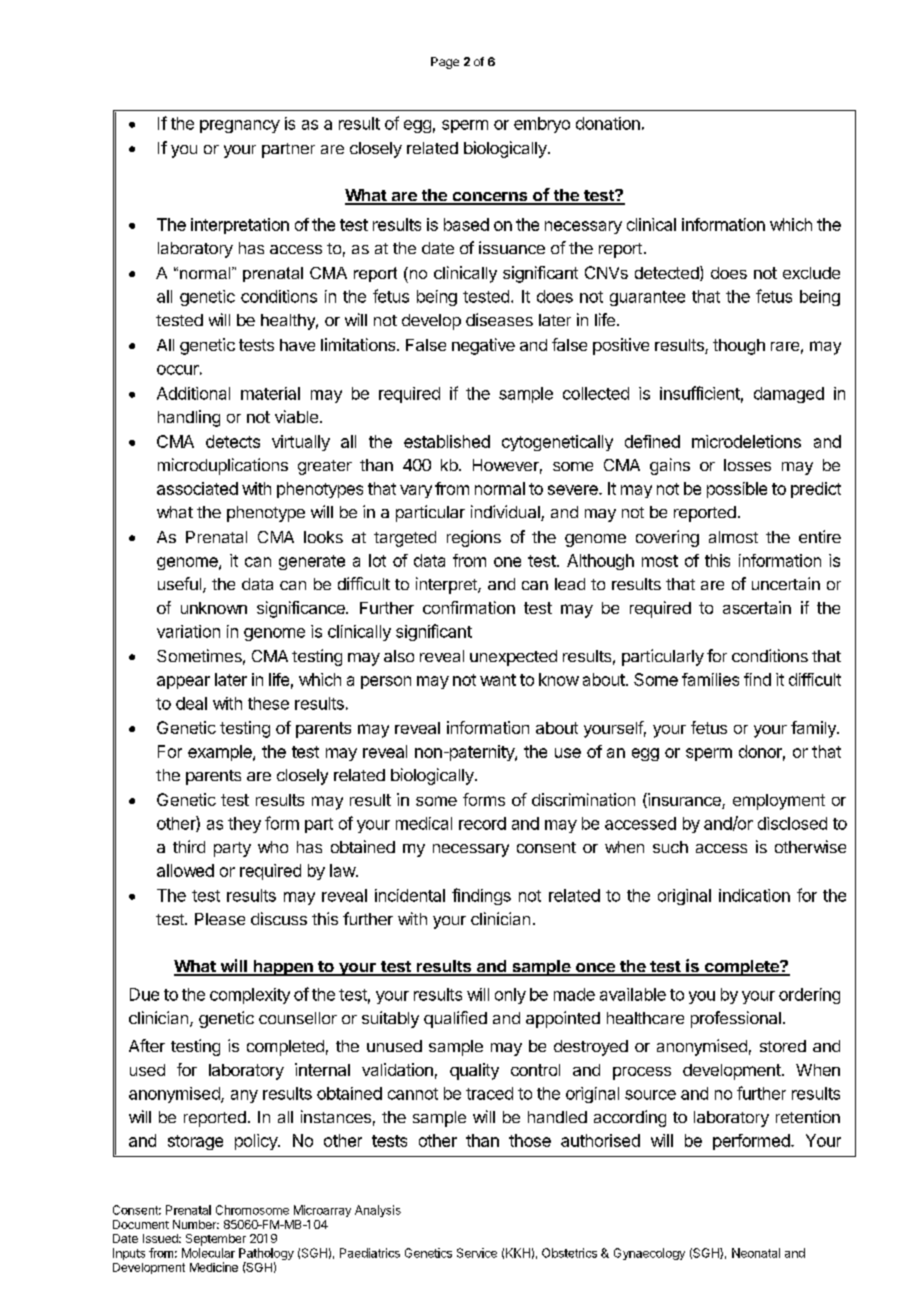  Describe the element at coordinates (216, 1240) in the image. I see `September` at that location.
